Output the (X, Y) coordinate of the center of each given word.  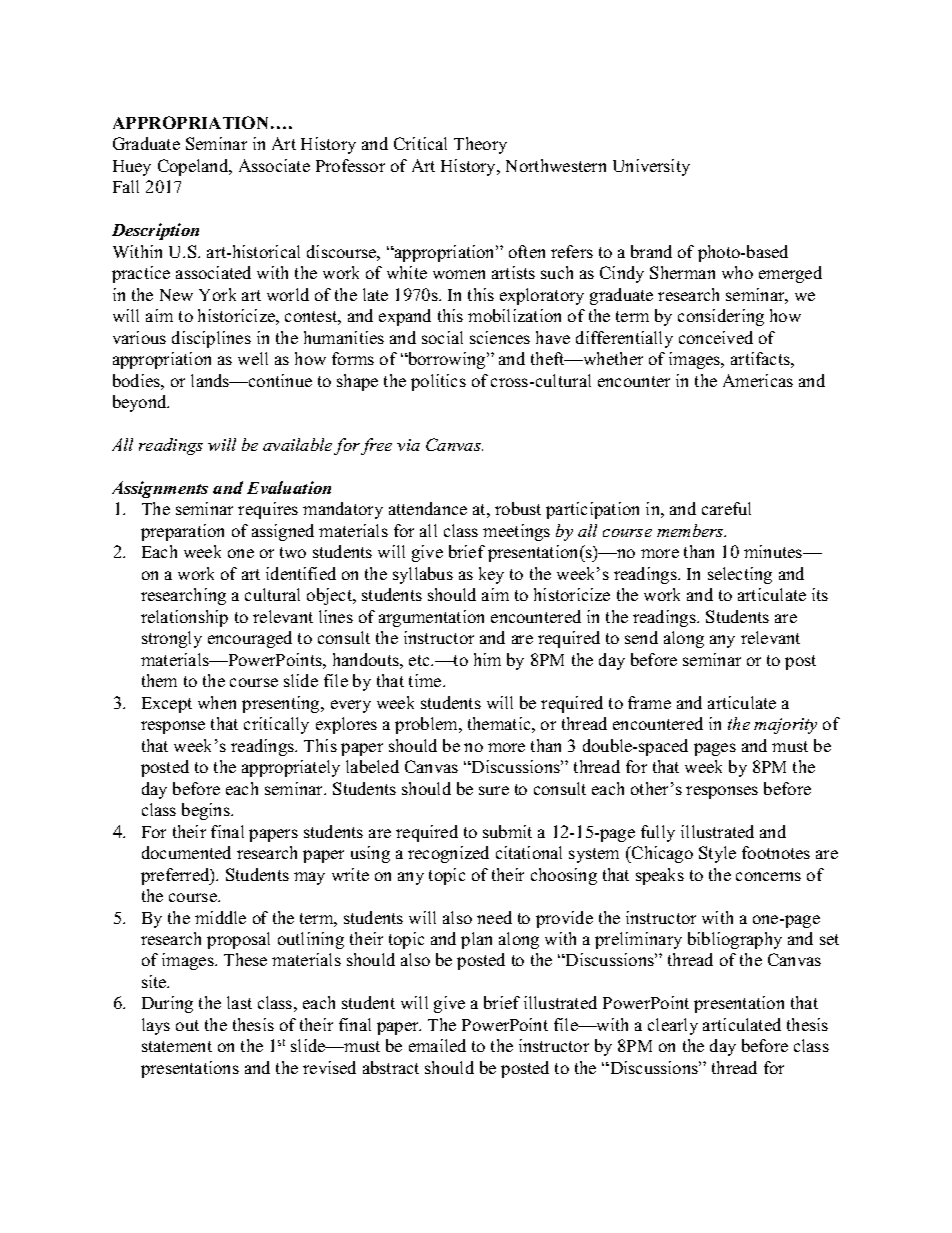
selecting (740, 575)
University (651, 167)
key (491, 575)
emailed (437, 1045)
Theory (480, 145)
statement (177, 1046)
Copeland (194, 167)
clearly (673, 1026)
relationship (184, 618)
